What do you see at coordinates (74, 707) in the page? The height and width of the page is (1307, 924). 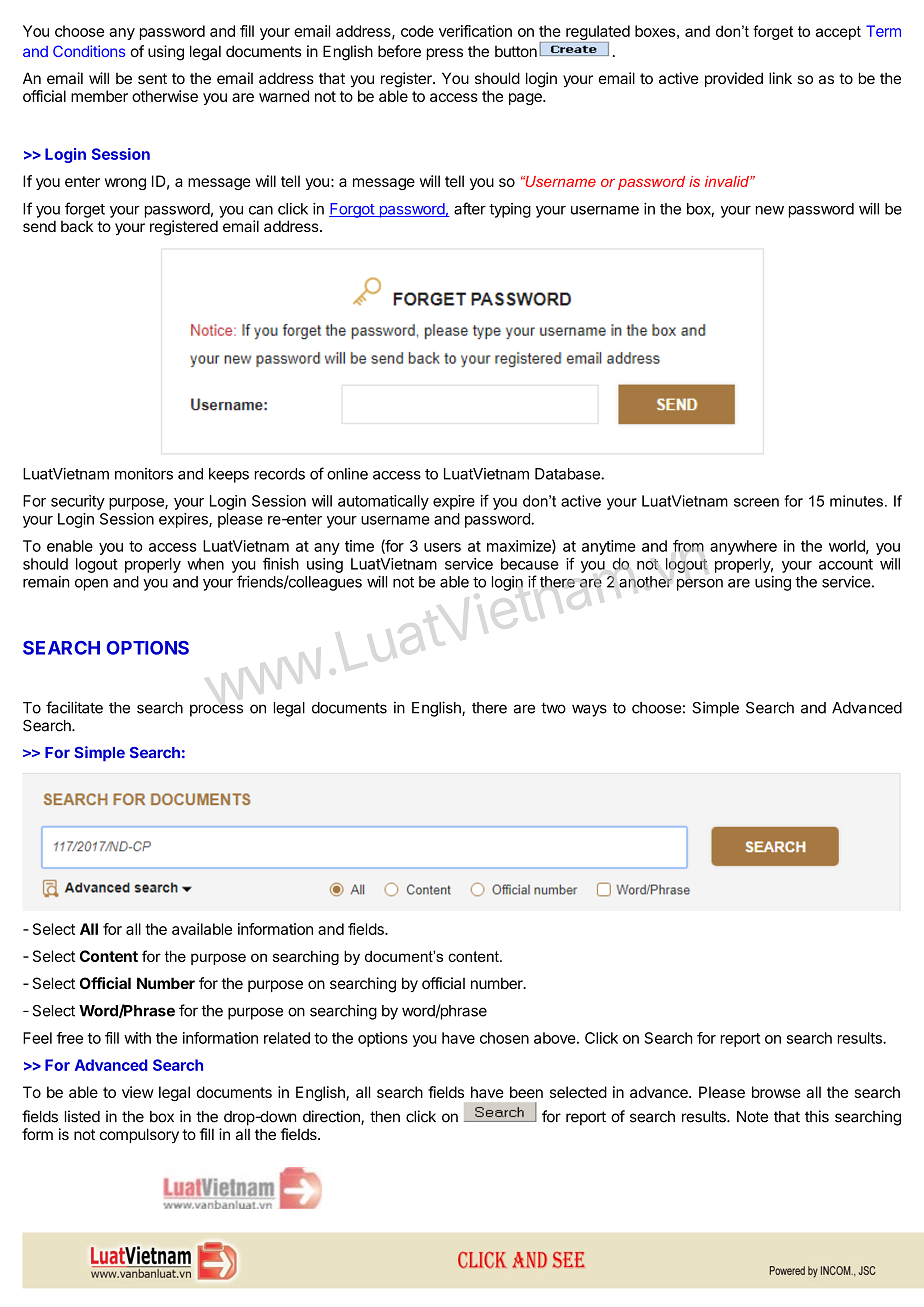 I see `facilitate` at bounding box center [74, 707].
